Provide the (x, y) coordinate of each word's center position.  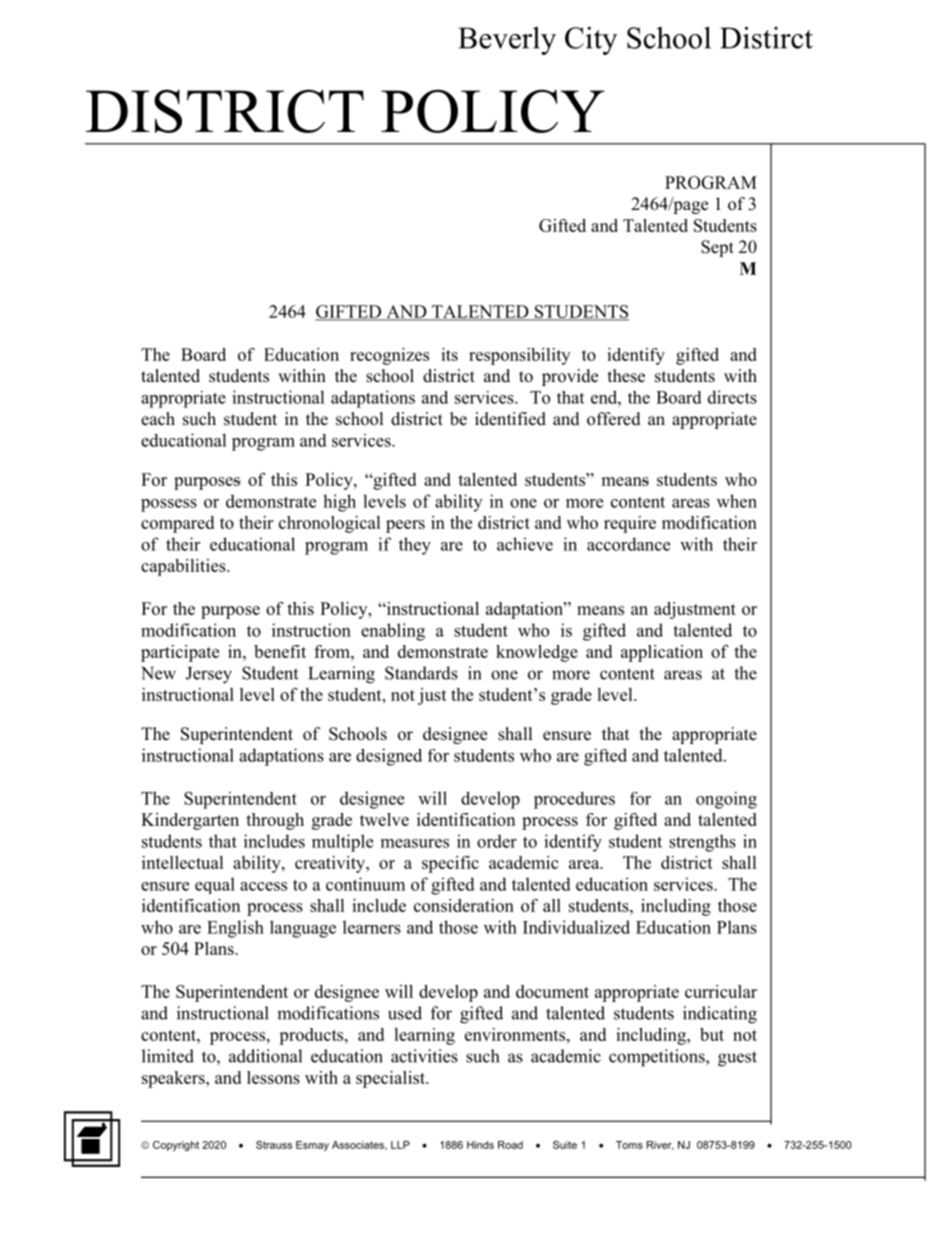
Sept (717, 248)
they (415, 546)
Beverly (507, 40)
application (662, 653)
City (591, 40)
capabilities (184, 567)
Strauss (274, 1145)
